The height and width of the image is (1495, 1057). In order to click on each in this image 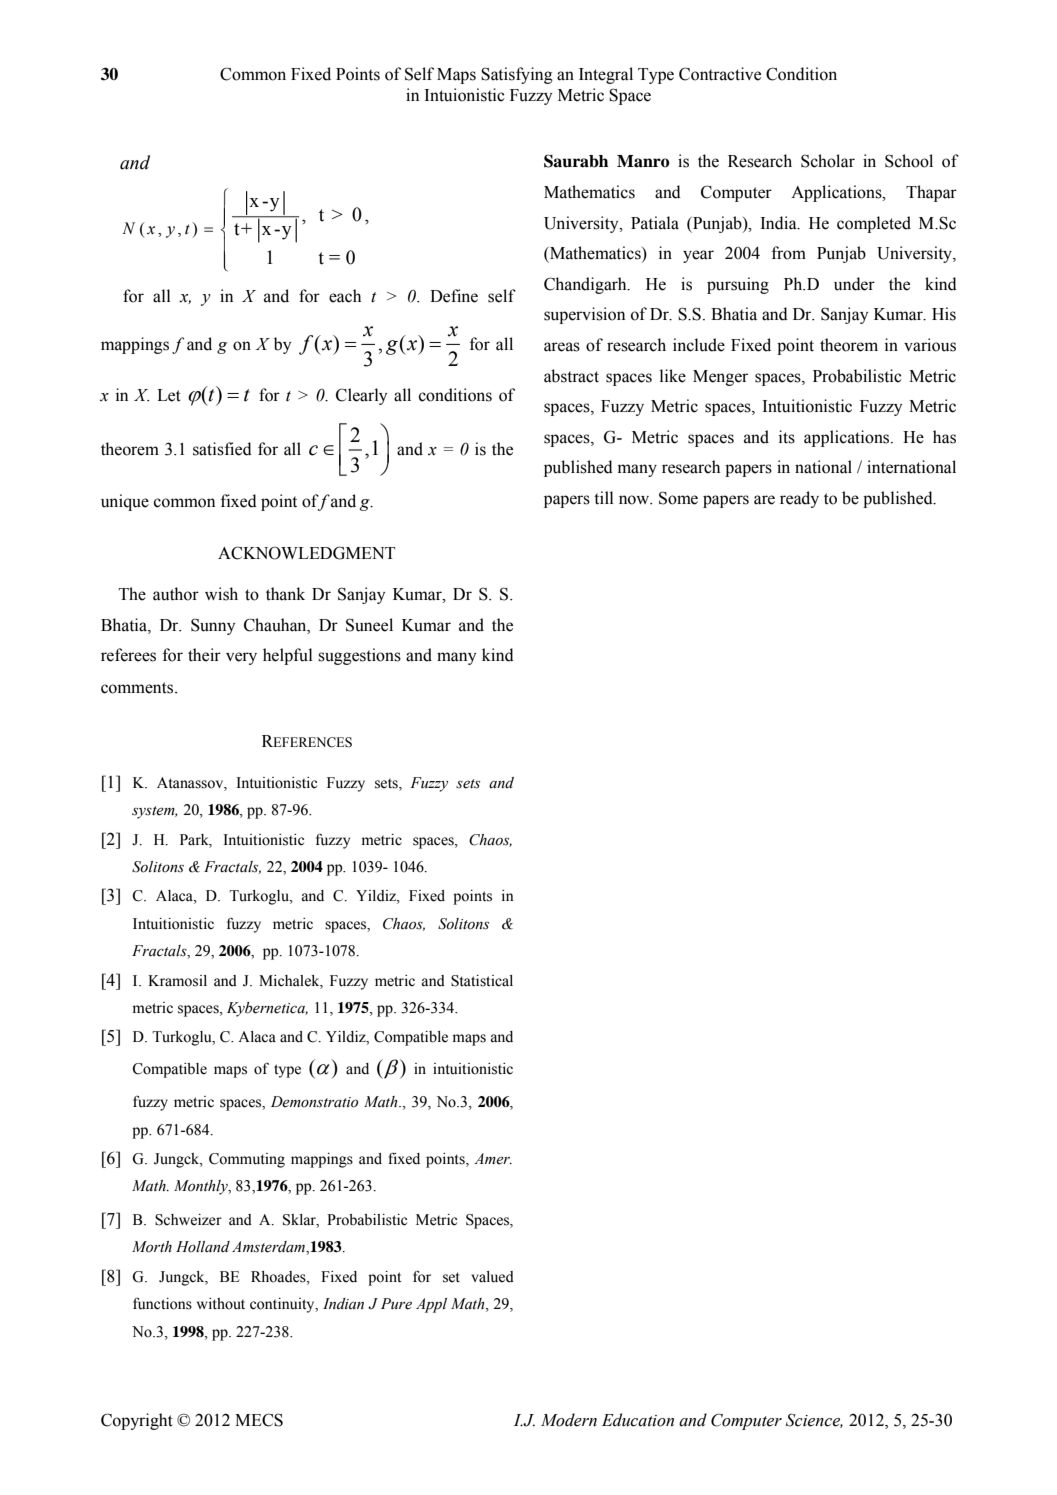, I will do `click(345, 296)`.
